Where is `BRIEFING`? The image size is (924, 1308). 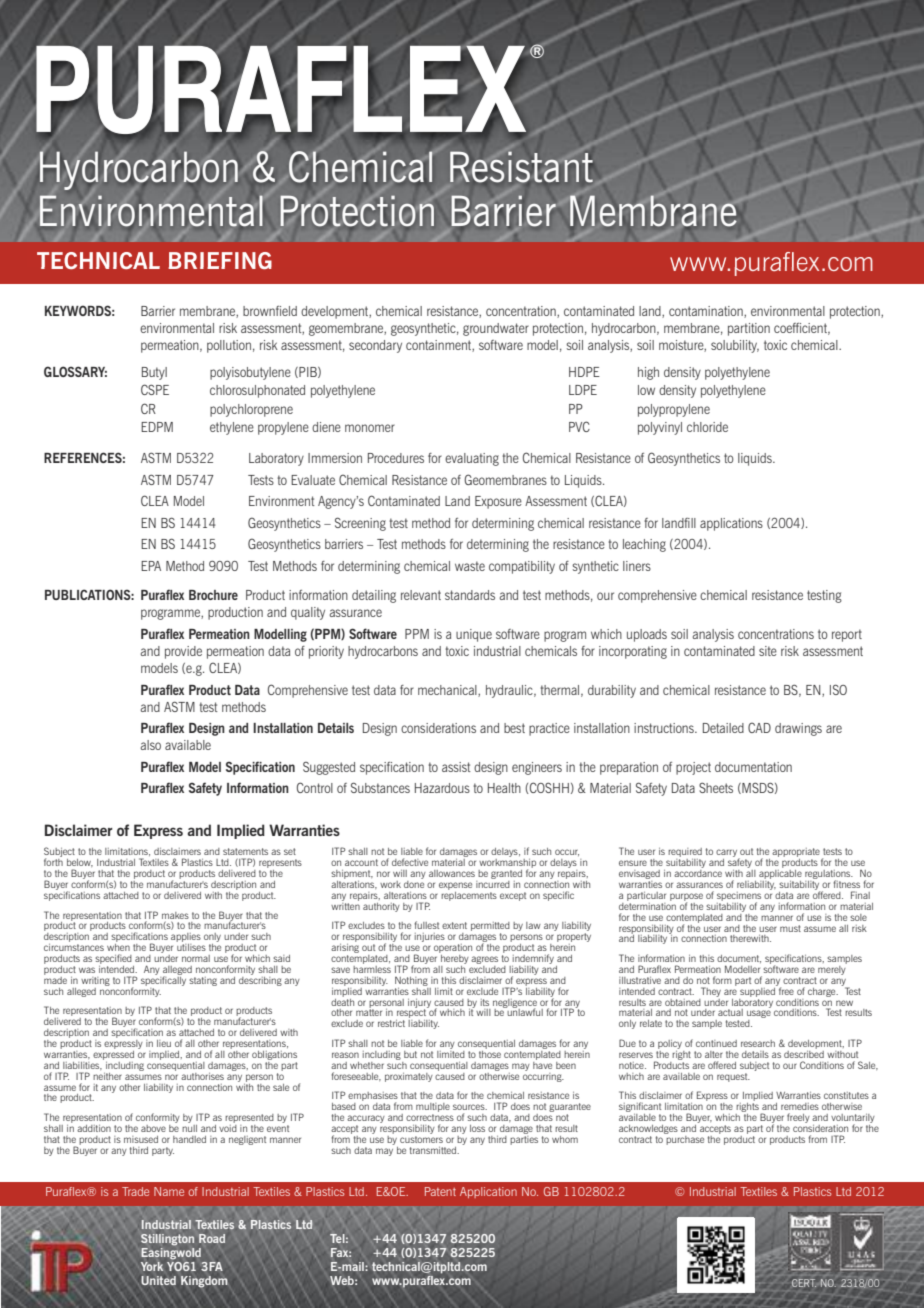 BRIEFING is located at coordinates (220, 260).
